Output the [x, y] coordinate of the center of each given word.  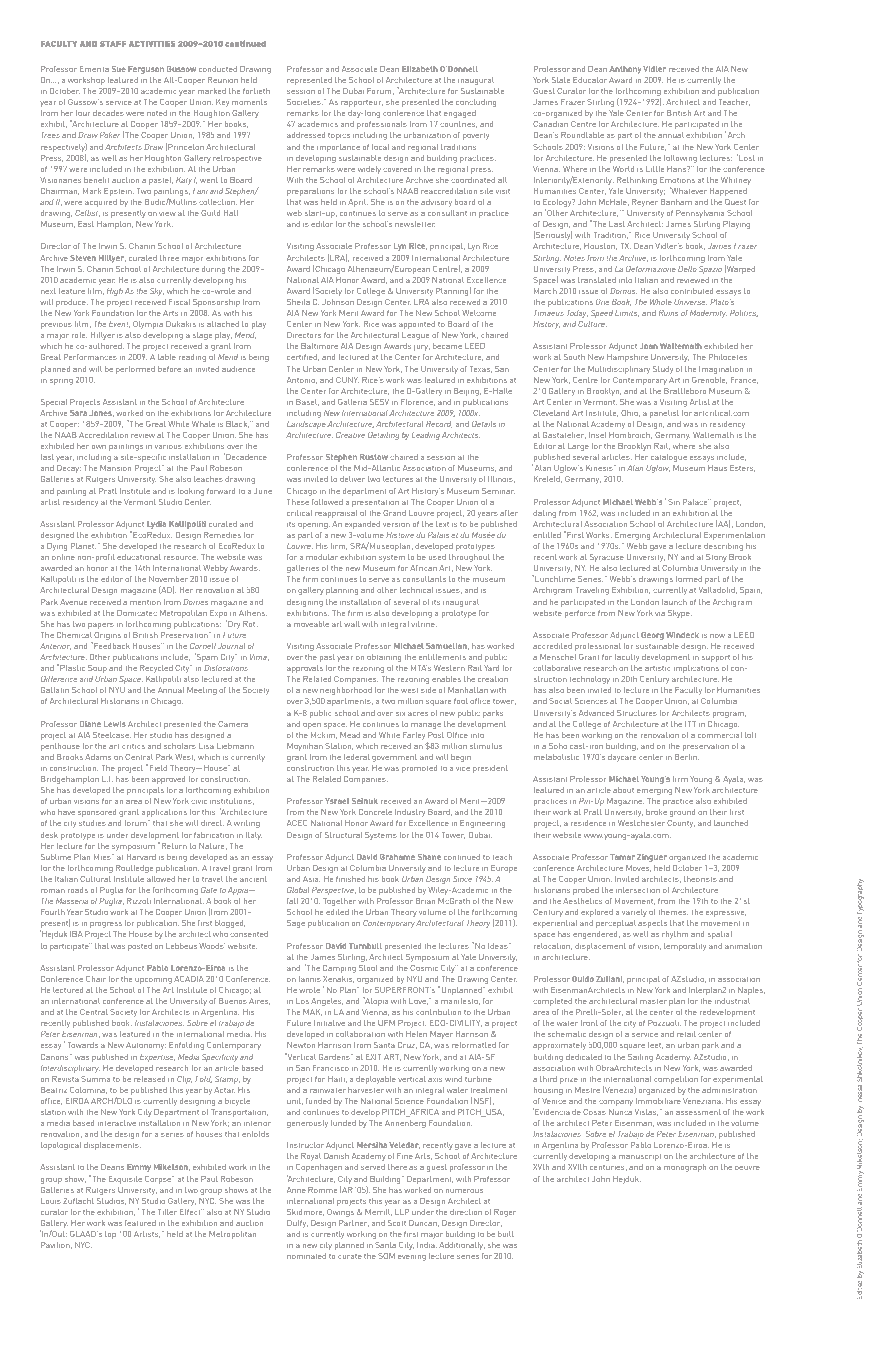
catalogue [669, 458]
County [681, 824]
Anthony [625, 70]
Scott [397, 1223]
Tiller [167, 1212]
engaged [460, 114]
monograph [685, 1168]
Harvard [141, 857]
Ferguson [146, 70]
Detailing [383, 436]
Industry [410, 813]
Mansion [115, 468]
